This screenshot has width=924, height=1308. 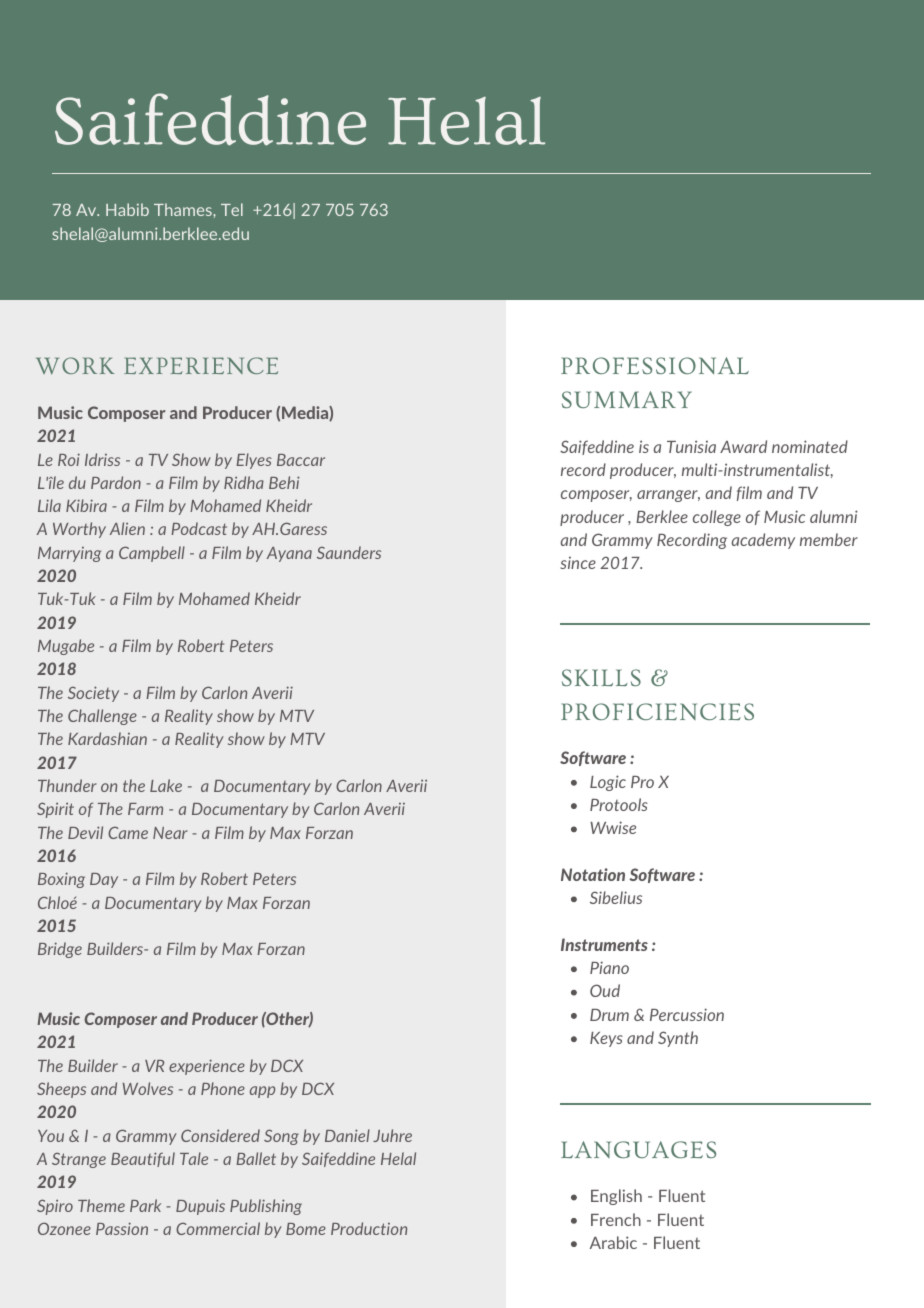 What do you see at coordinates (601, 677) in the screenshot?
I see `SKILLS` at bounding box center [601, 677].
